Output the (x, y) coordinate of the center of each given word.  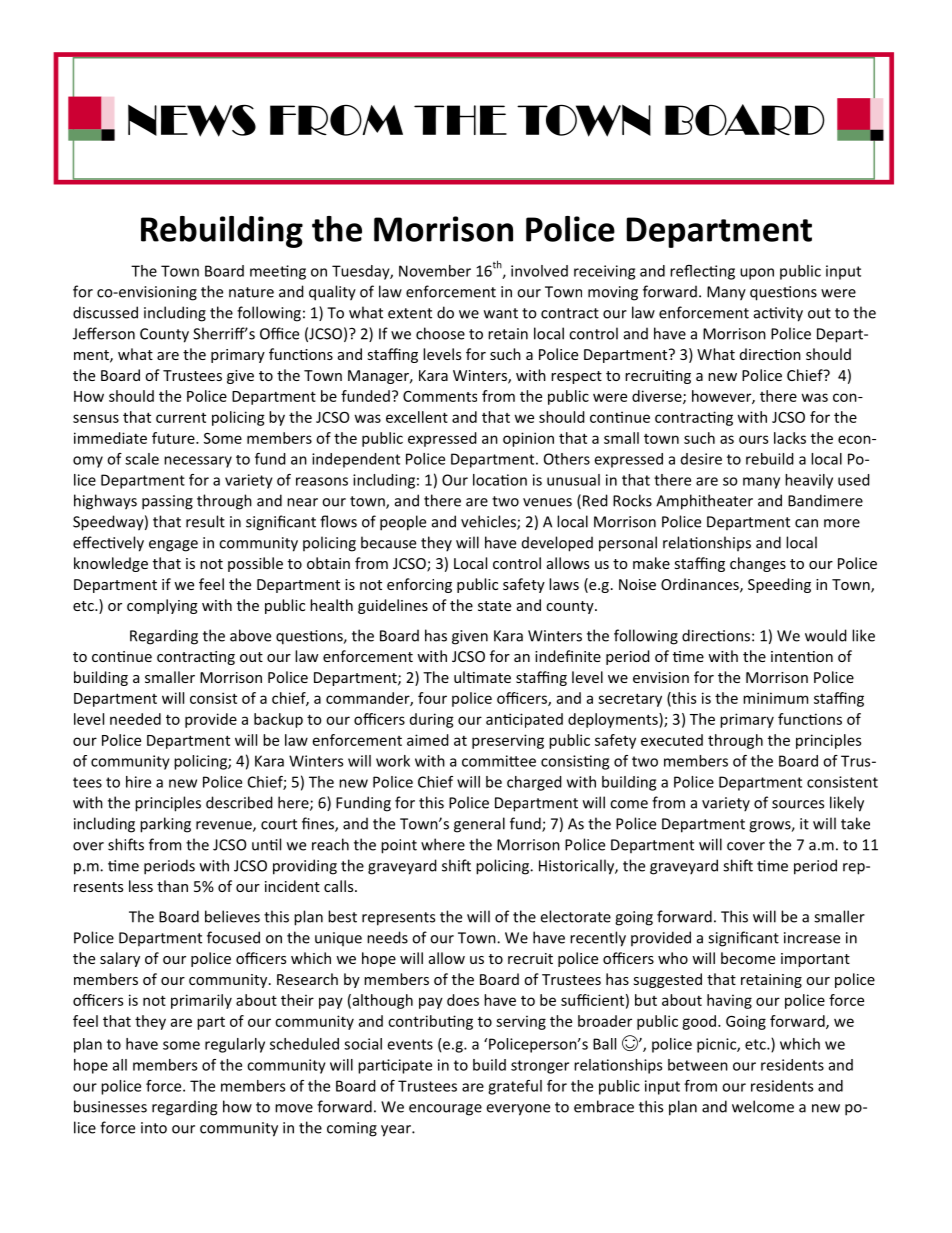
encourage (445, 1110)
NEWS (192, 120)
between (698, 1065)
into (154, 1128)
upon (757, 274)
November (435, 271)
